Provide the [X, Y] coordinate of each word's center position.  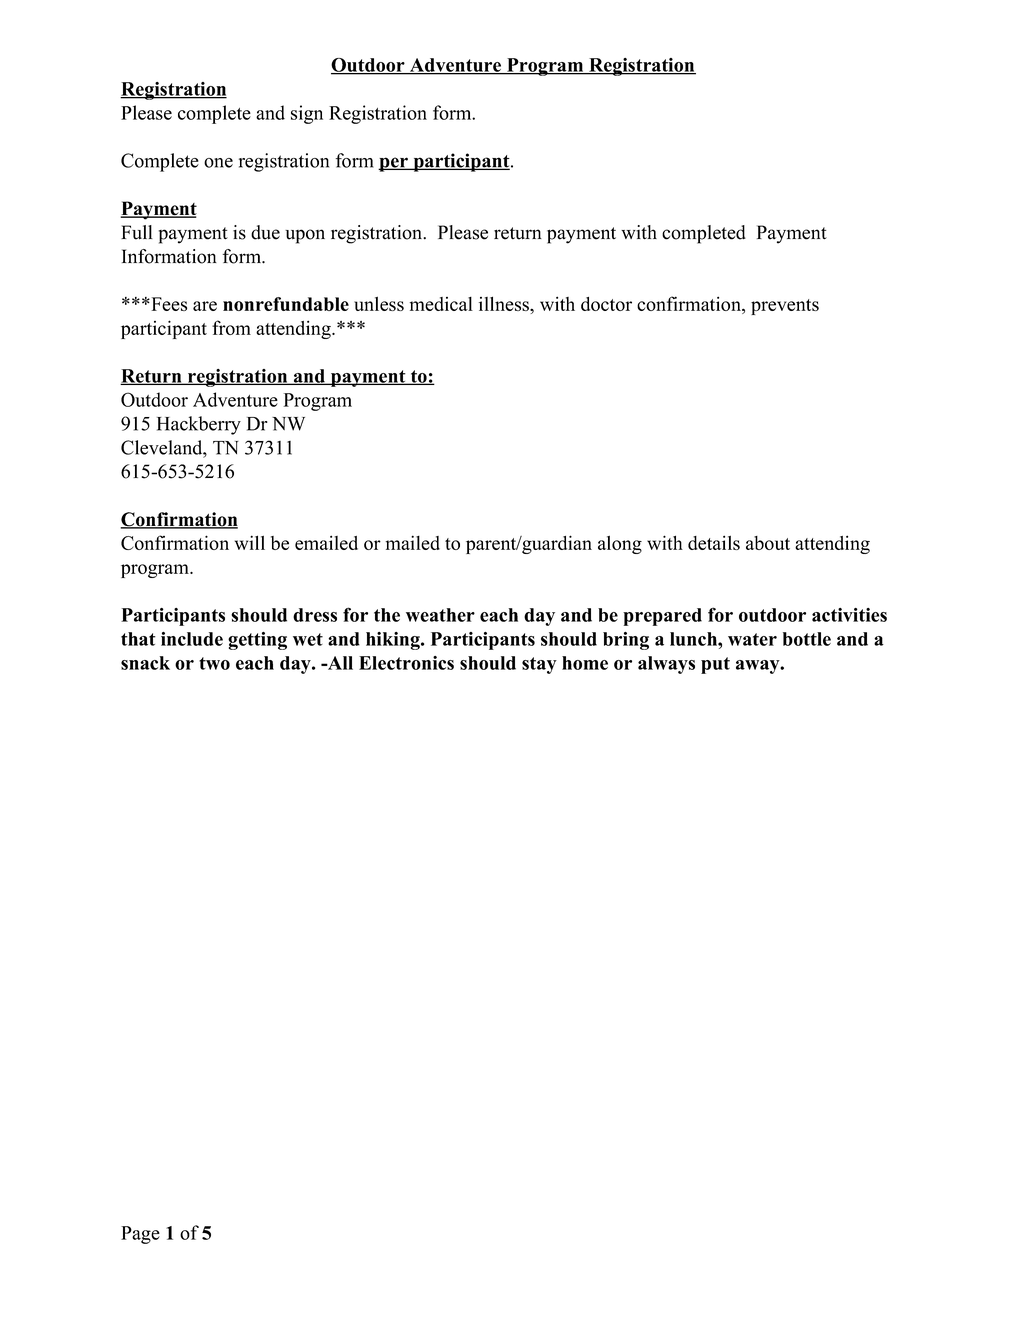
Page [140, 1235]
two [214, 663]
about [768, 543]
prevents [785, 307]
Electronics [406, 663]
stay [539, 665]
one [218, 163]
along [620, 545]
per [394, 164]
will [250, 542]
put [715, 665]
